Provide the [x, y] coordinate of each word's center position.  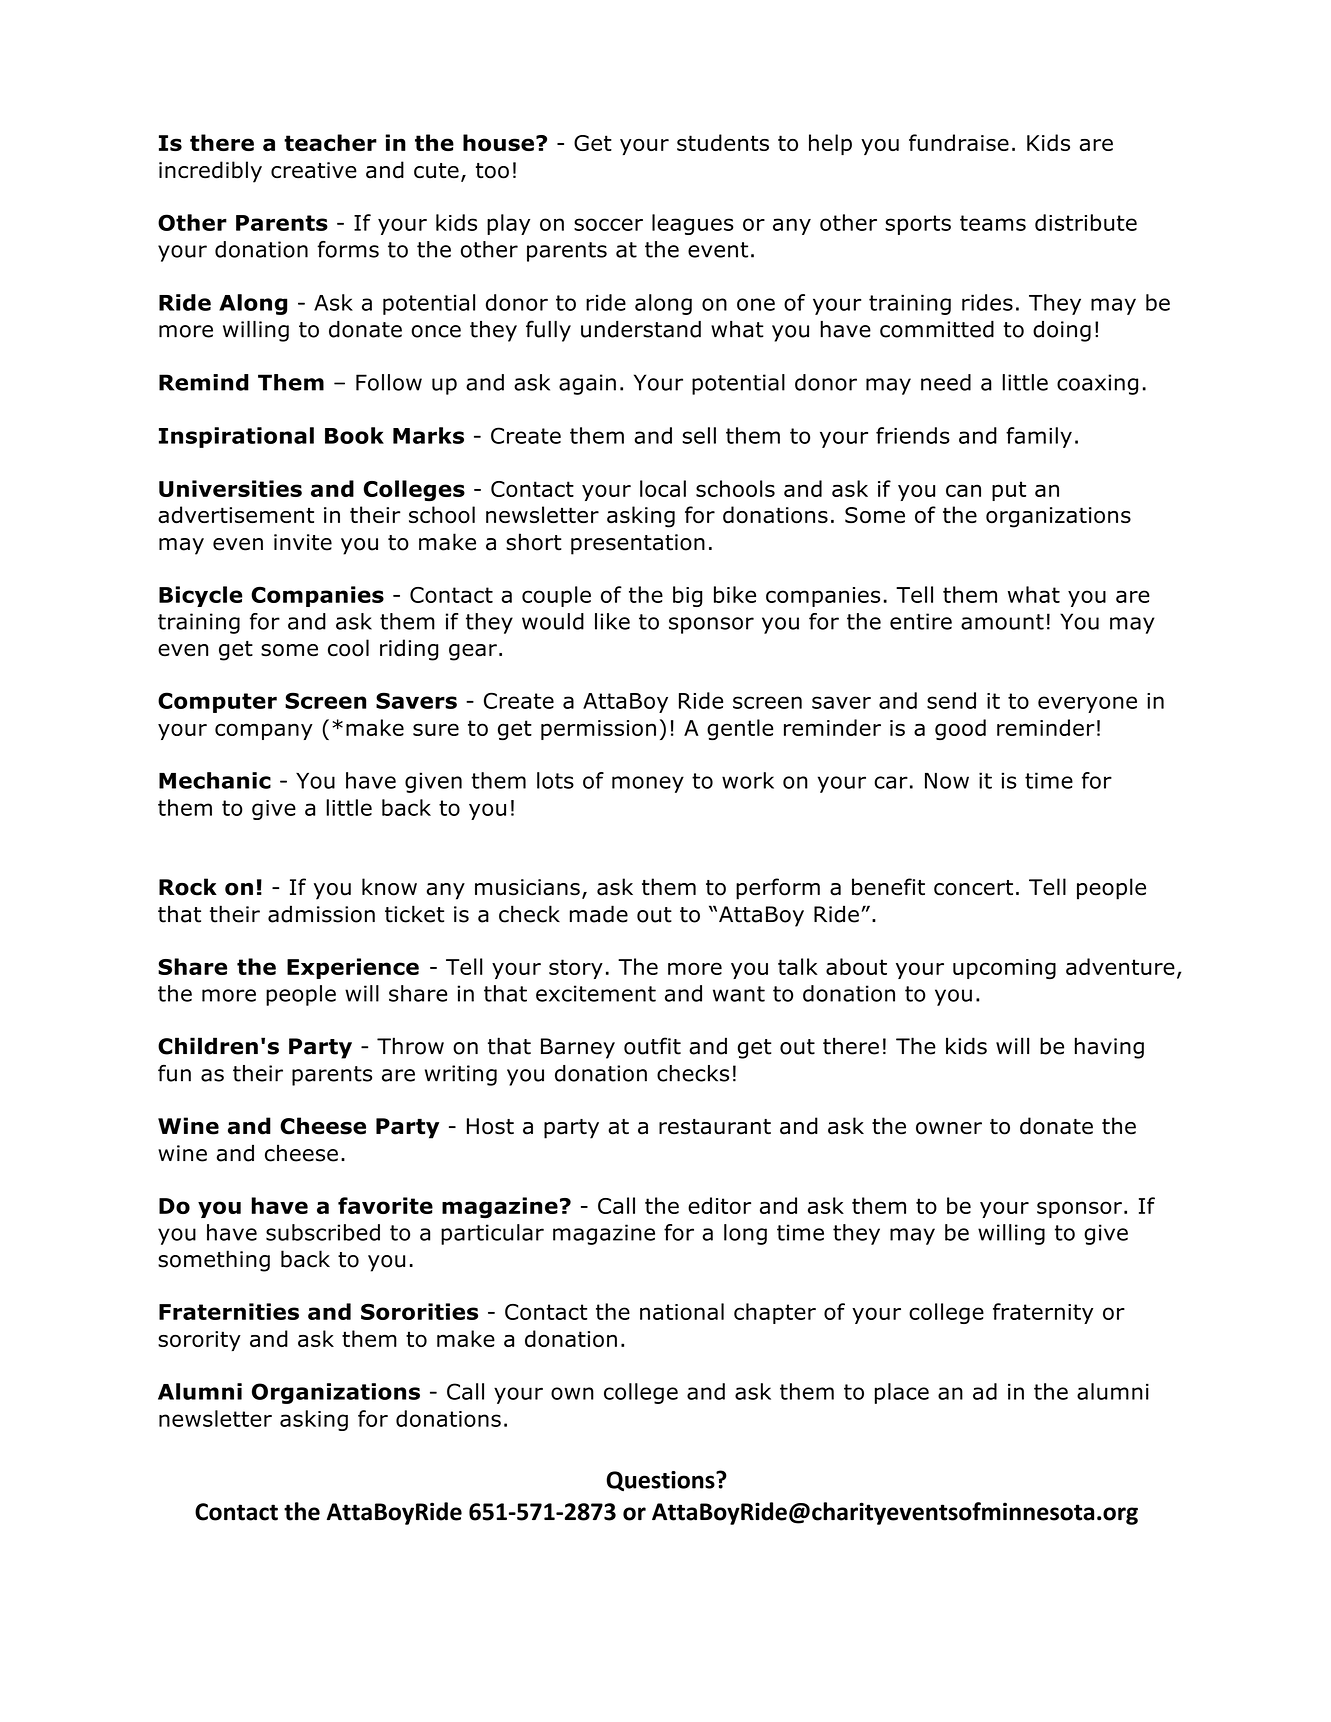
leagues [693, 224]
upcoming [1004, 969]
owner [949, 1128]
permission [598, 730]
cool [348, 648]
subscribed [323, 1232]
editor [719, 1205]
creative [314, 170]
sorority [199, 1341]
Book [354, 435]
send [951, 700]
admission [321, 914]
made [599, 914]
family [1039, 437]
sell [699, 435]
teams [993, 223]
